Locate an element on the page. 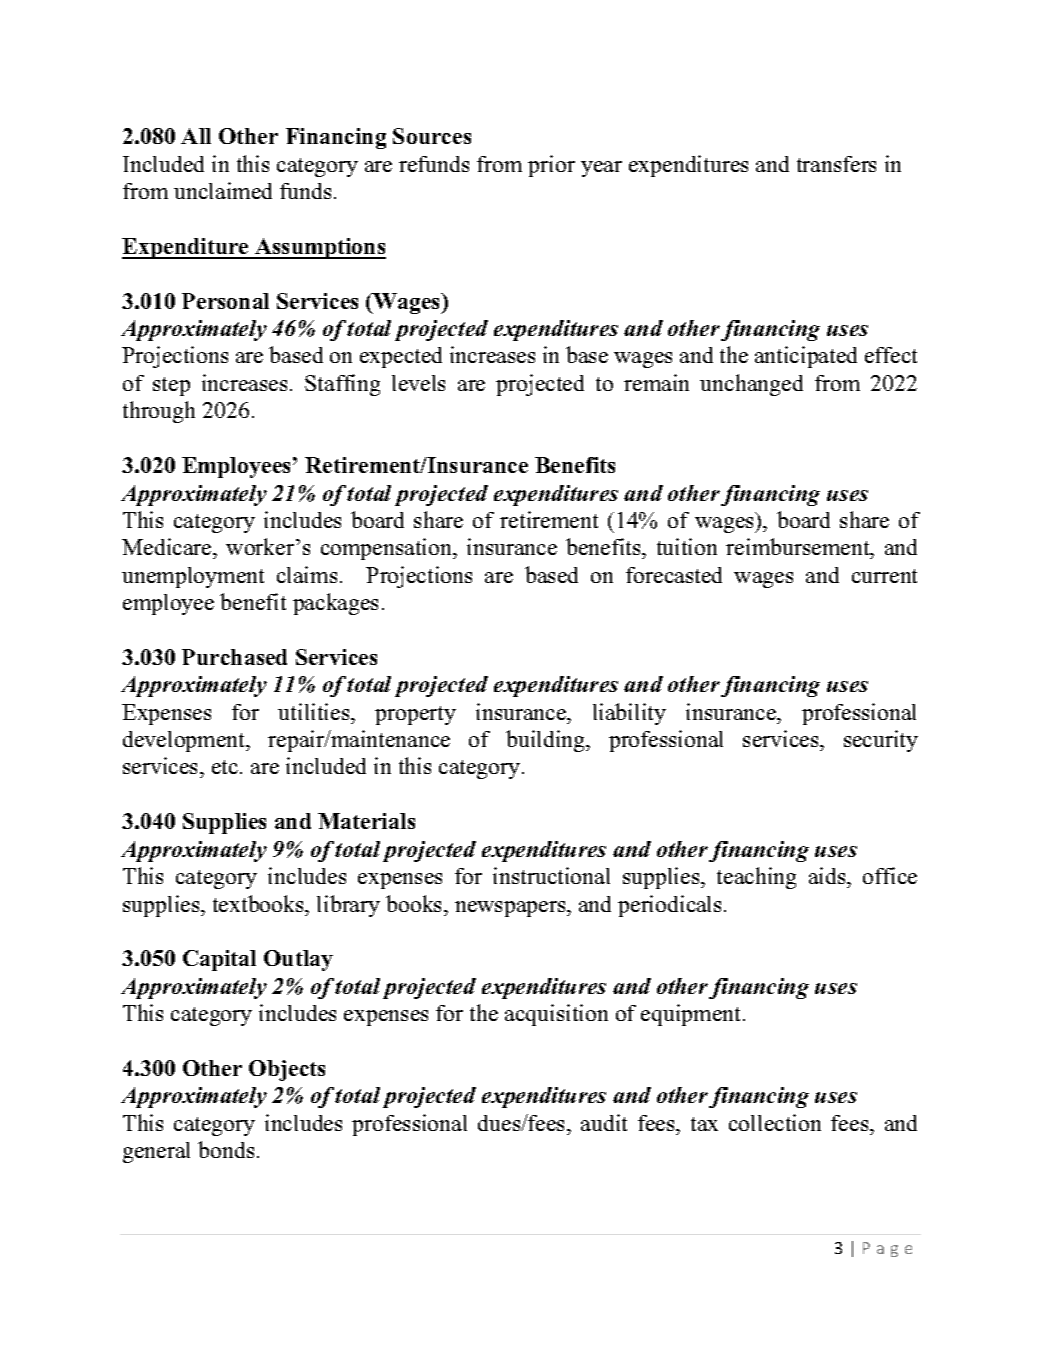 The width and height of the page is (1041, 1348). Capital is located at coordinates (219, 960).
